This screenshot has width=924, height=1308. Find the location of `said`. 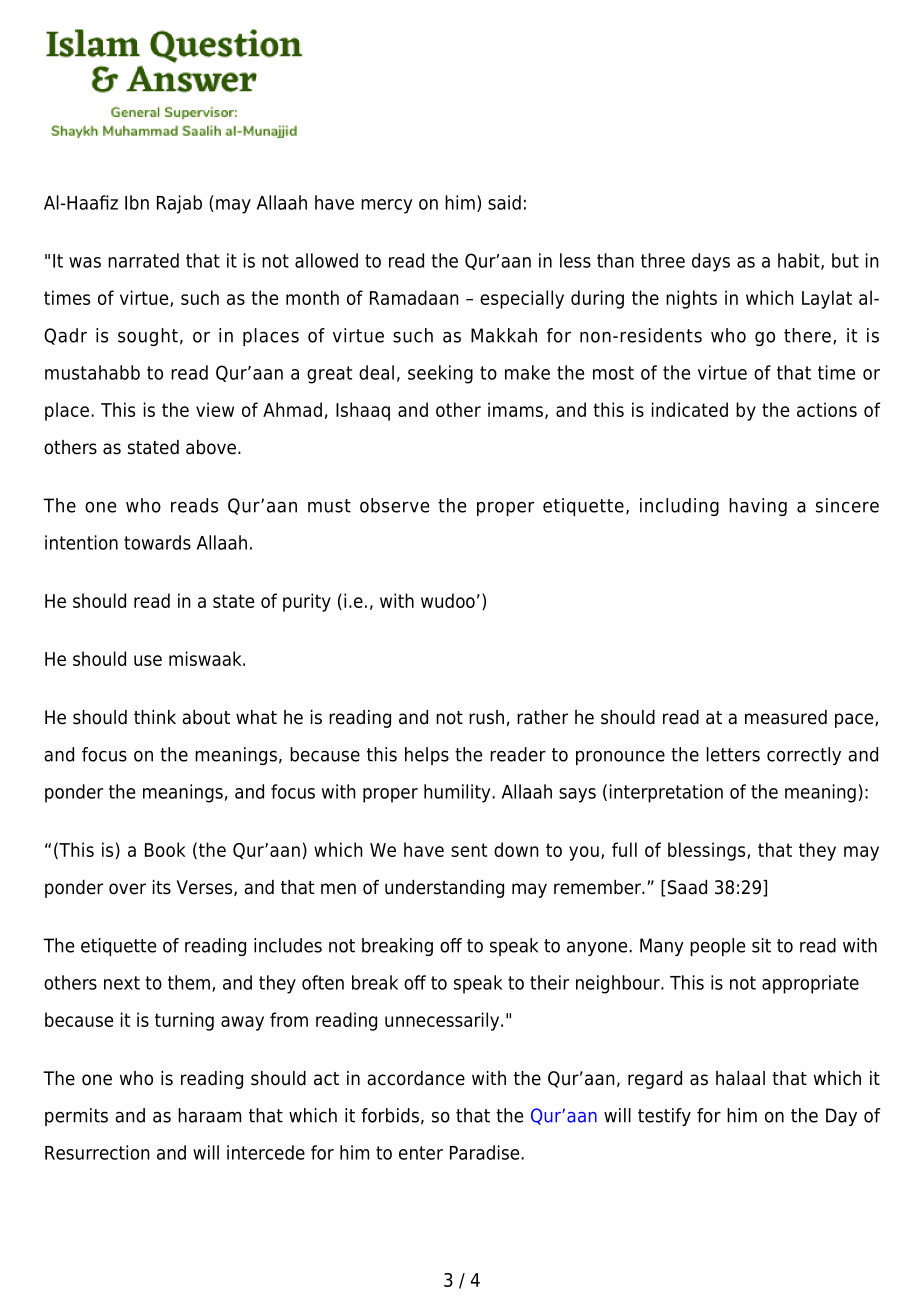

said is located at coordinates (504, 202).
